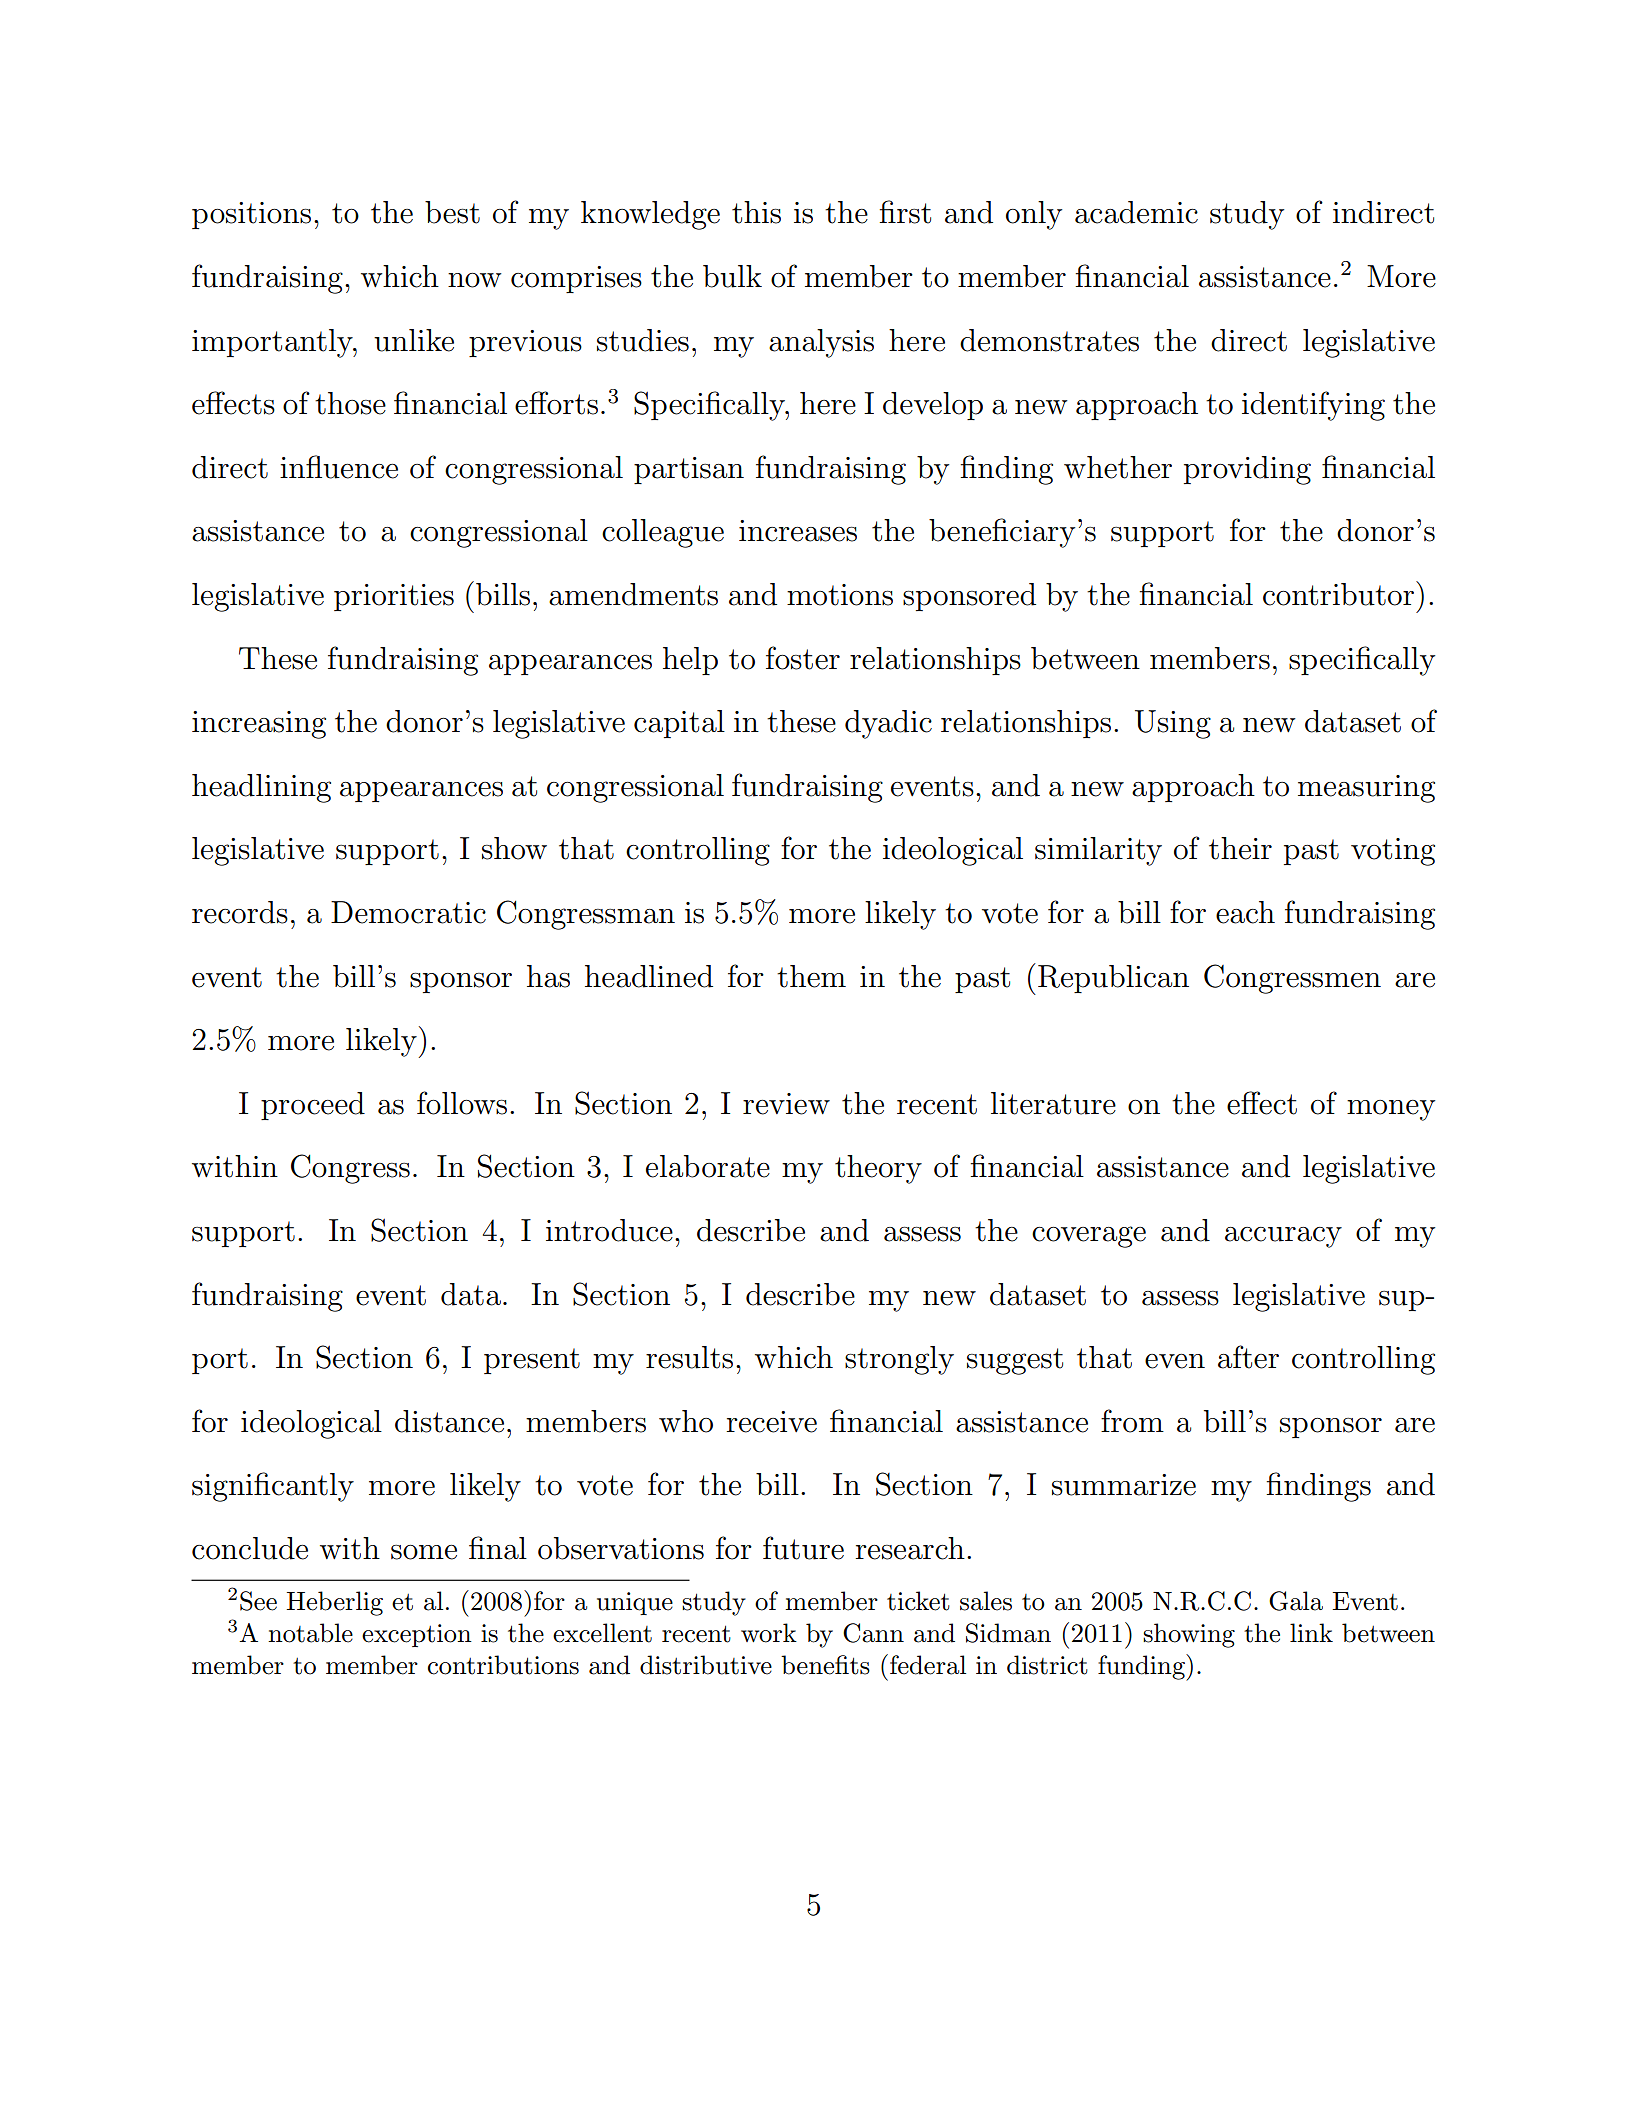 The height and width of the screenshot is (2107, 1628). What do you see at coordinates (888, 724) in the screenshot?
I see `dyadic` at bounding box center [888, 724].
